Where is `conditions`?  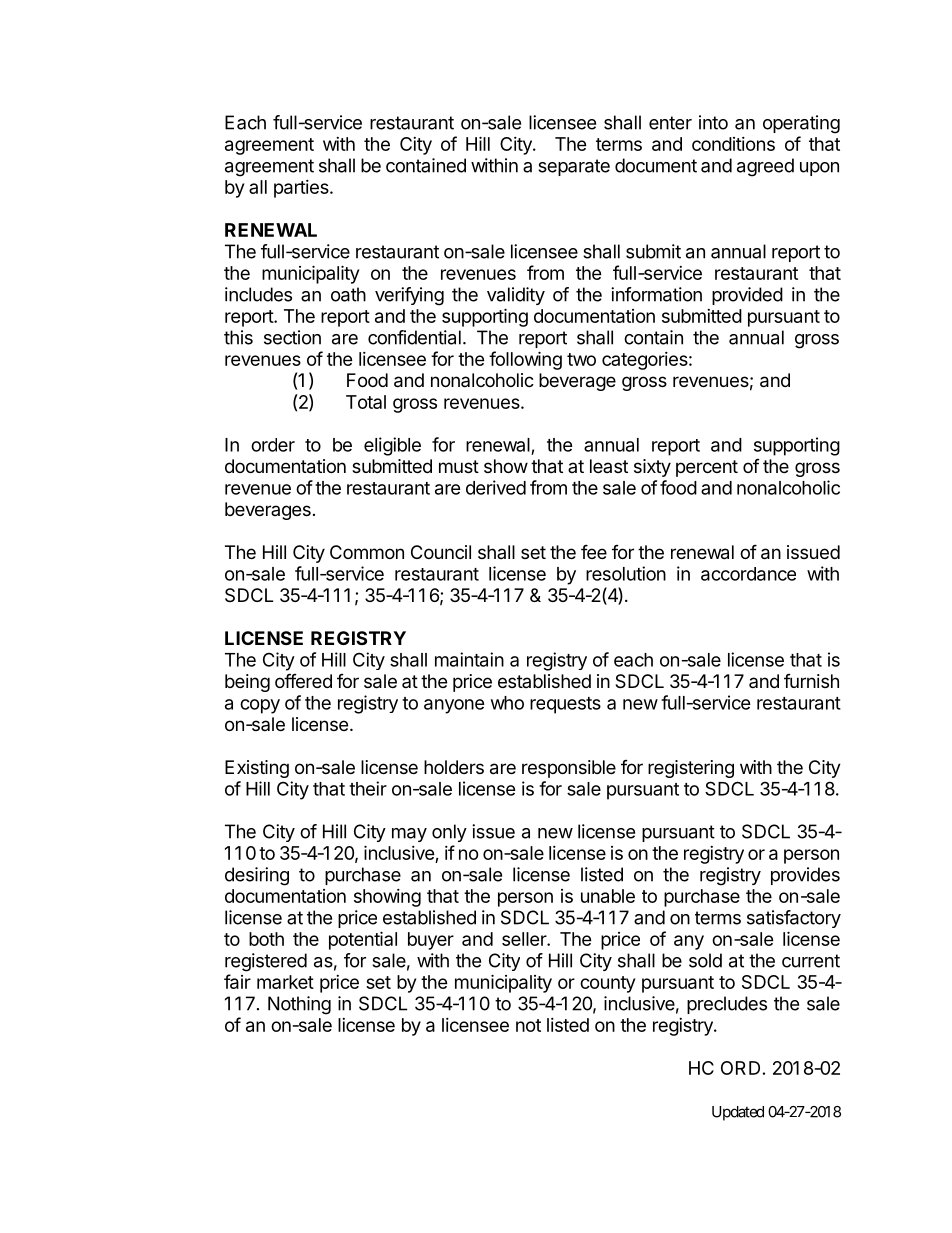
conditions is located at coordinates (733, 144).
